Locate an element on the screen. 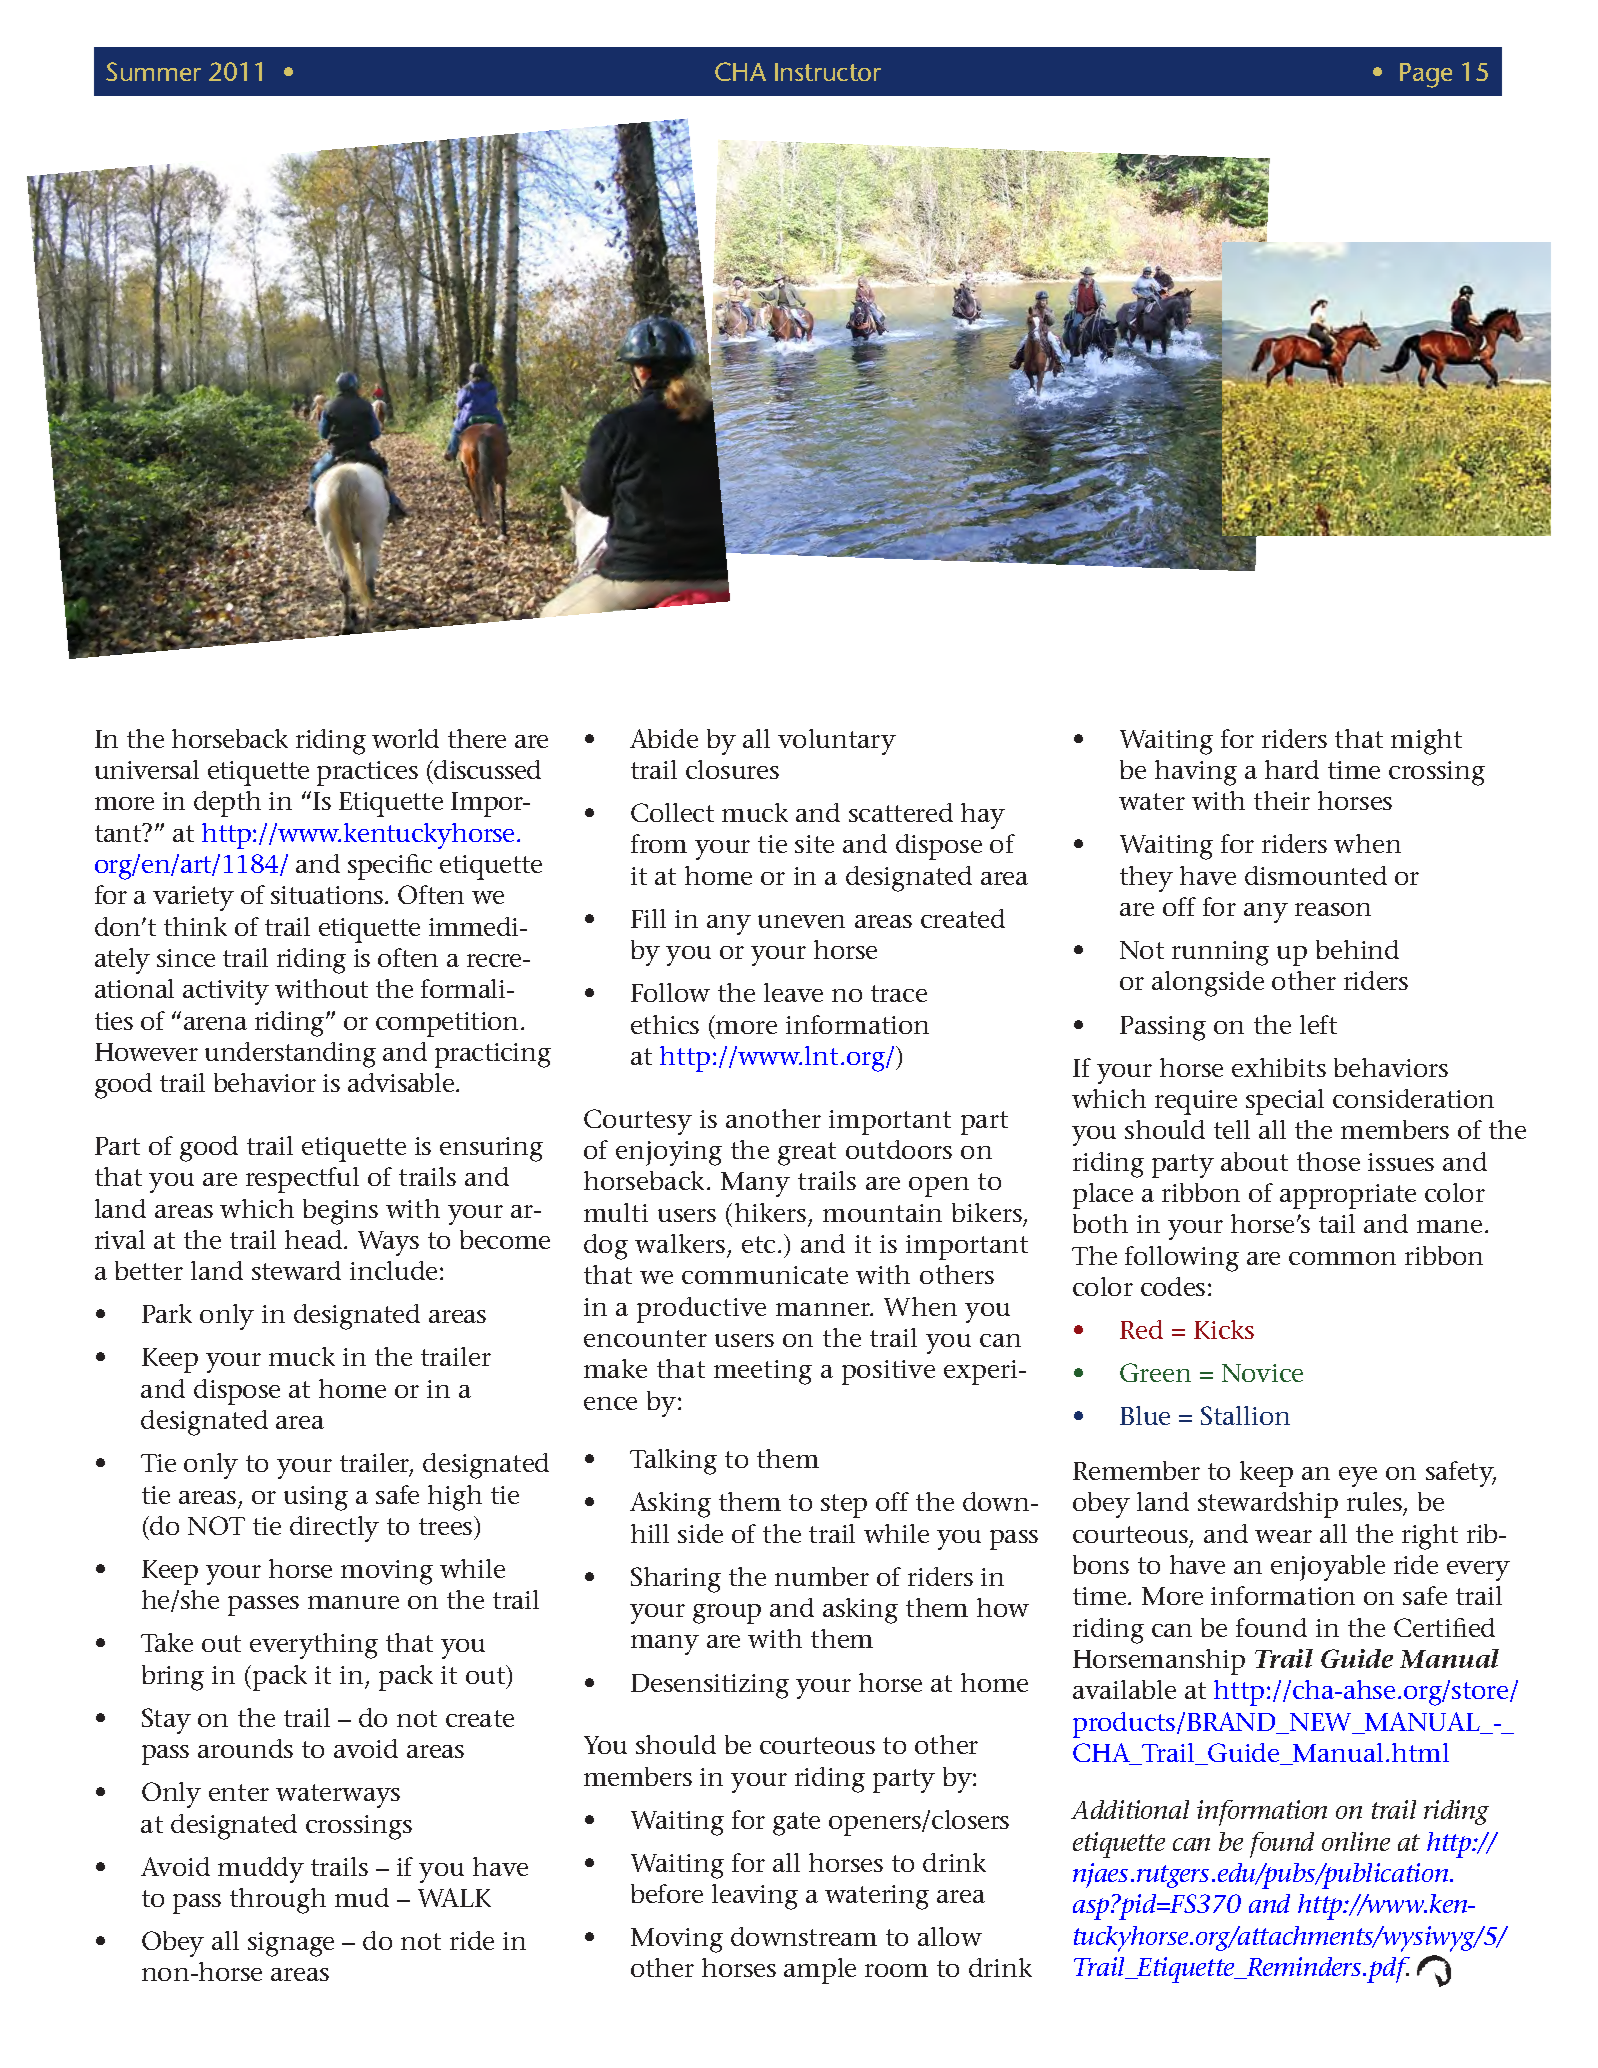 This screenshot has width=1598, height=2068. Instructor is located at coordinates (828, 72).
